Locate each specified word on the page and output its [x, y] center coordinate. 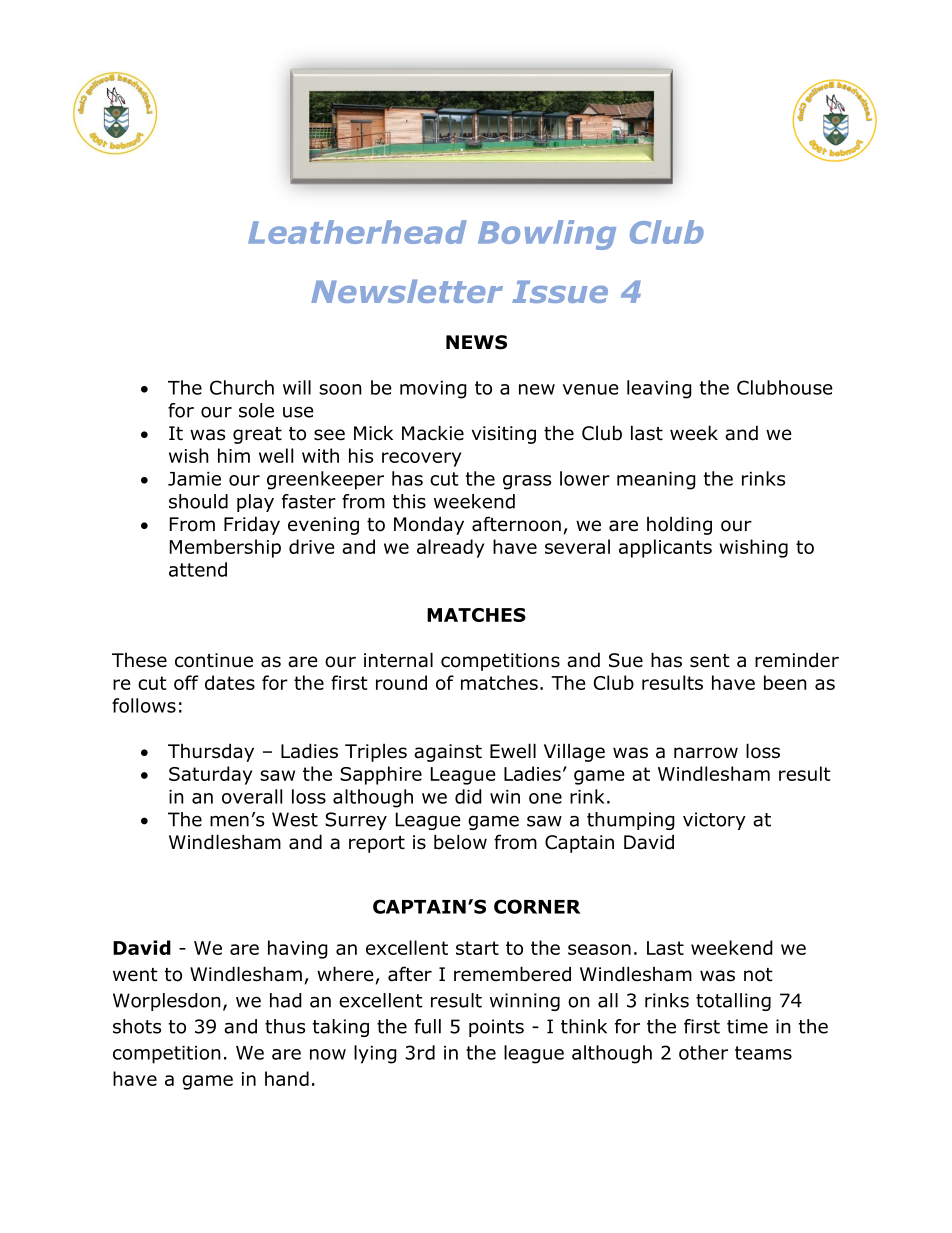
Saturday [210, 775]
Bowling [547, 235]
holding [679, 525]
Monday [429, 525]
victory [714, 821]
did [468, 796]
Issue [560, 291]
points [496, 1028]
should [198, 501]
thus [285, 1026]
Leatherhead [357, 232]
